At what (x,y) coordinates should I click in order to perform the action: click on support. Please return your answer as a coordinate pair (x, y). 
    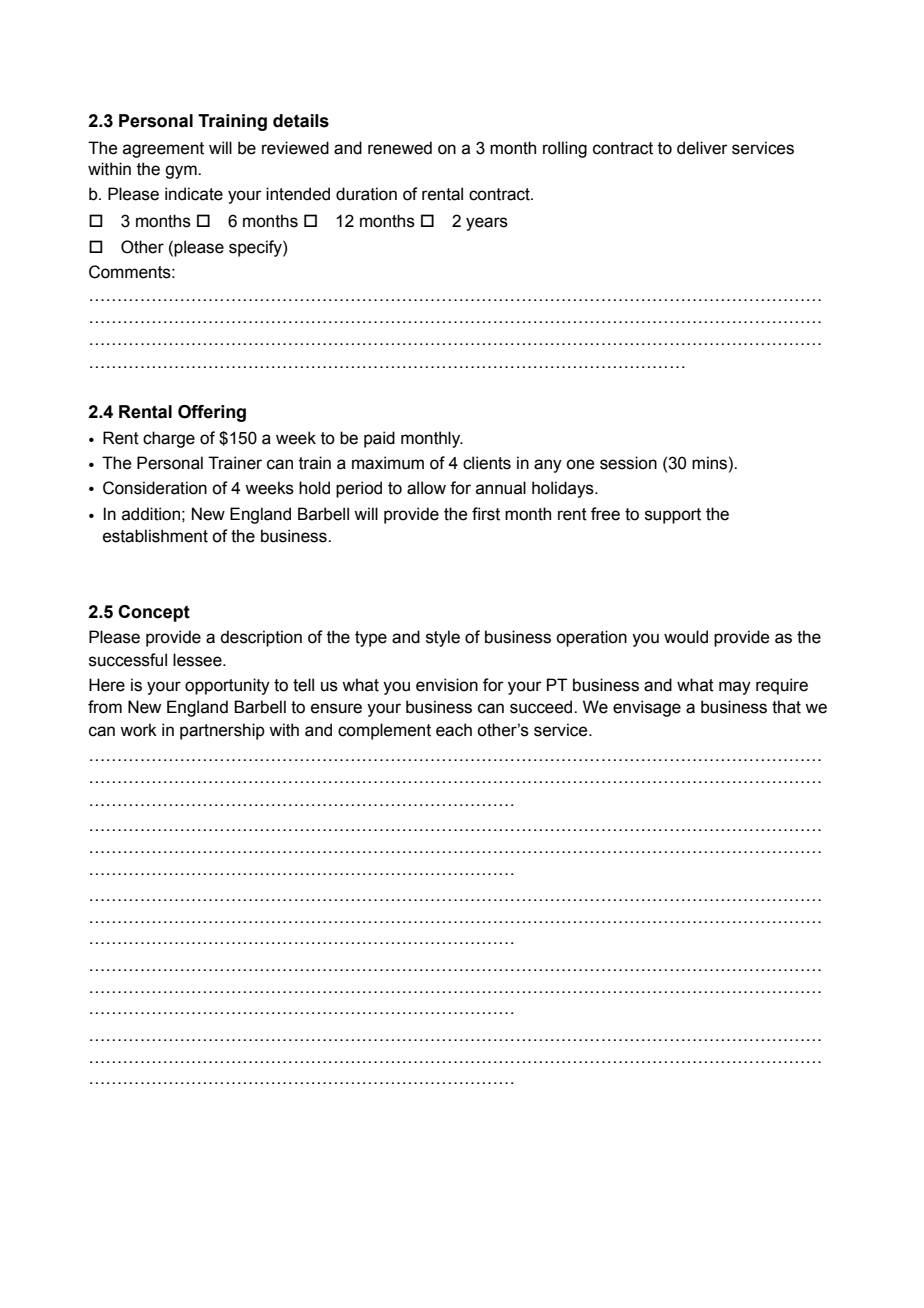
    Looking at the image, I should click on (673, 516).
